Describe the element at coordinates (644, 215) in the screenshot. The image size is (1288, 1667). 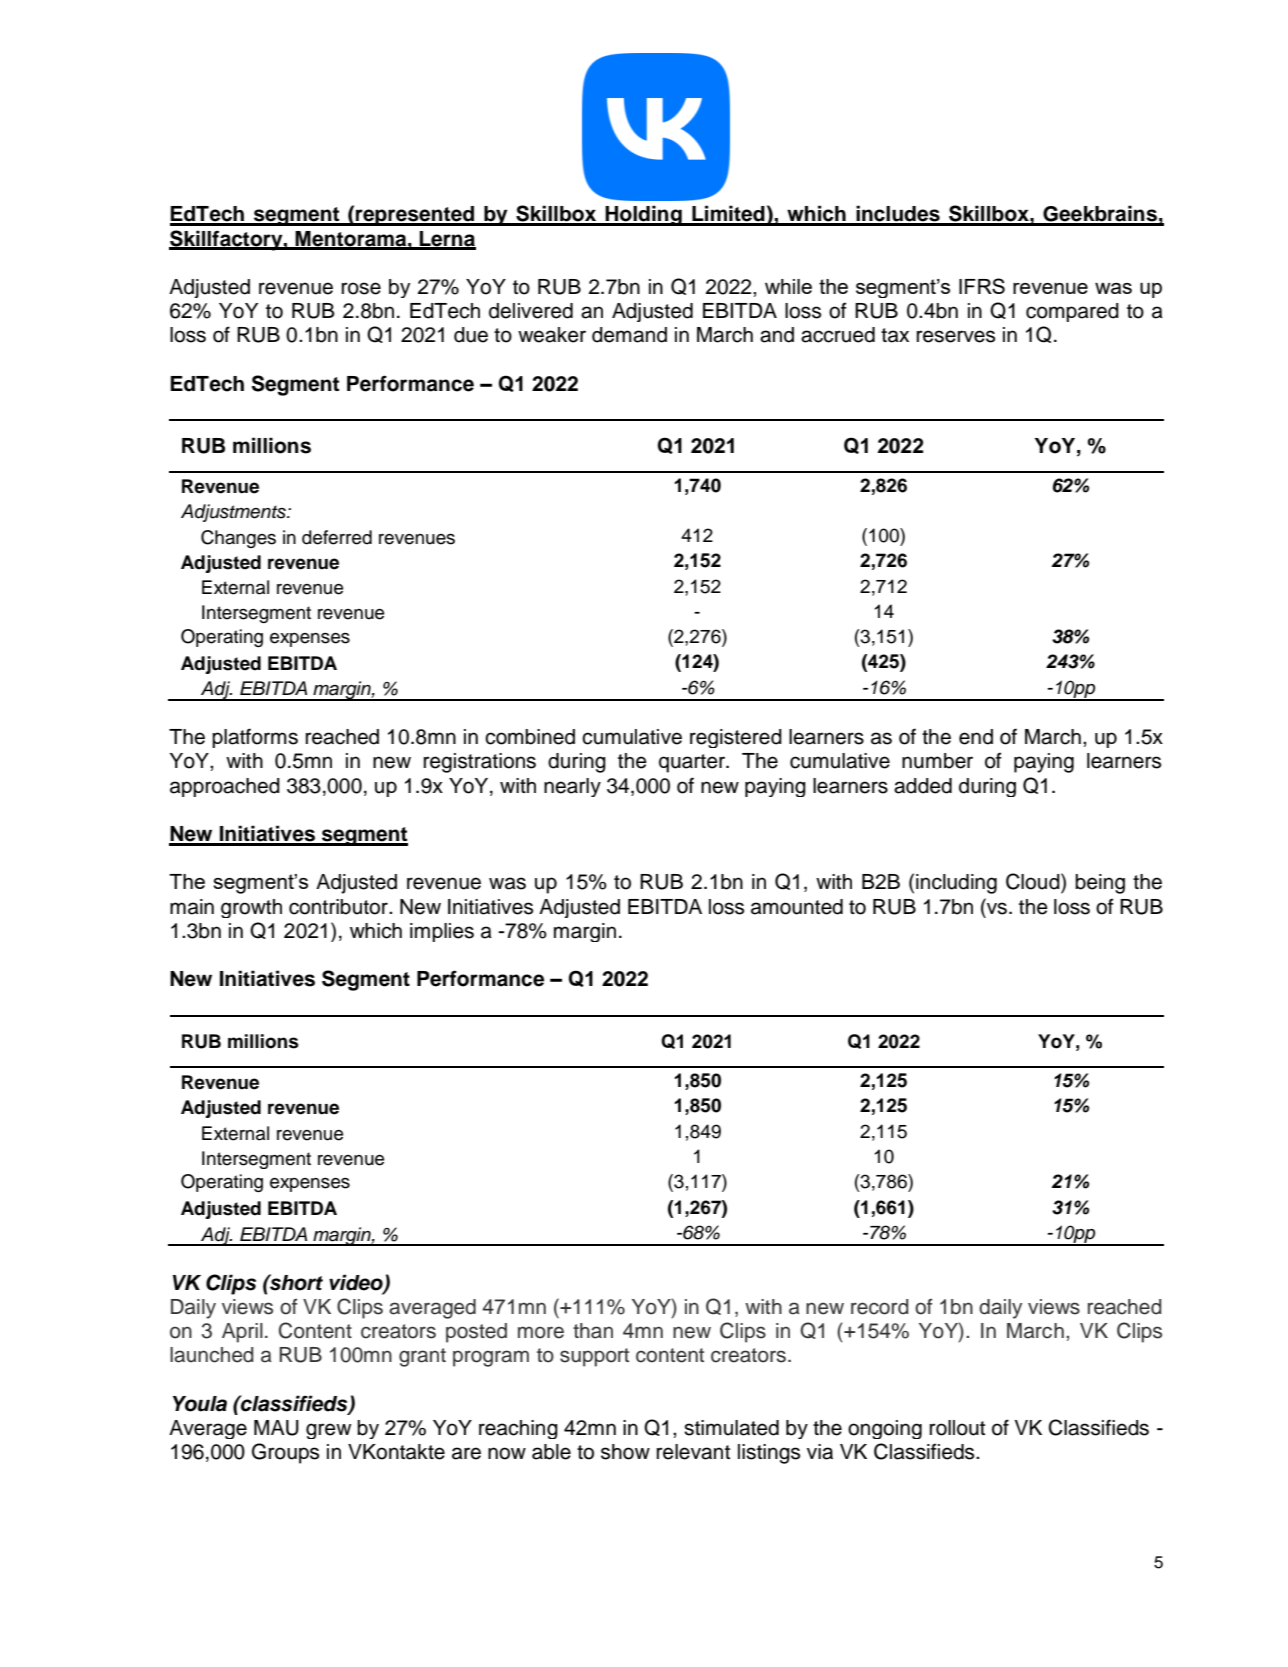
I see `Holding` at that location.
